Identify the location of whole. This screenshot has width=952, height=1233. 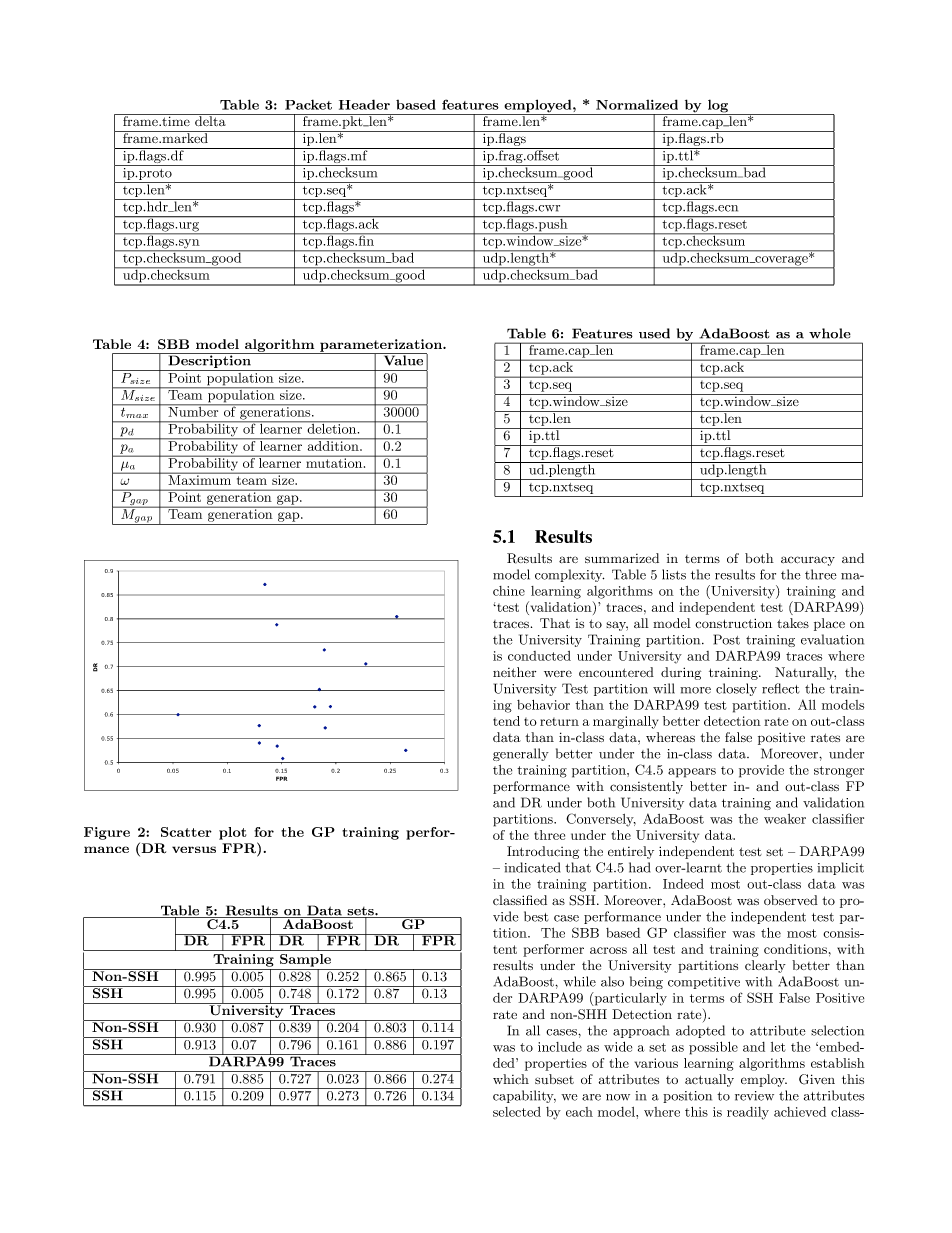
(830, 333).
